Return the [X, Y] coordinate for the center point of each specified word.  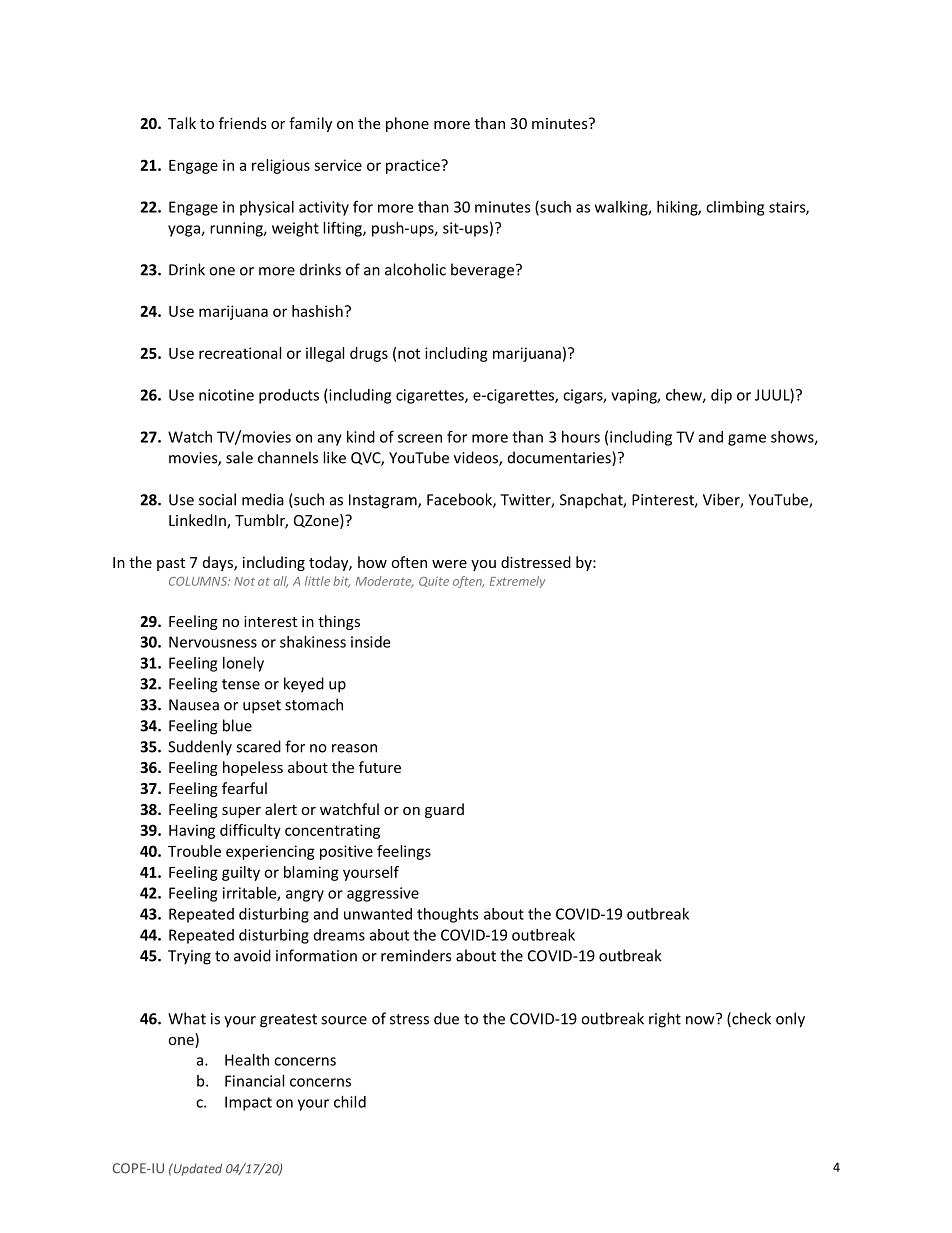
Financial [254, 1081]
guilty [241, 873]
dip [721, 396]
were [449, 564]
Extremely [517, 582]
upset [262, 707]
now [701, 1019]
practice [414, 166]
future [380, 767]
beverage [482, 271]
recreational [240, 353]
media [263, 499]
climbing [735, 208]
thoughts [448, 915]
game [747, 440]
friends [243, 123]
